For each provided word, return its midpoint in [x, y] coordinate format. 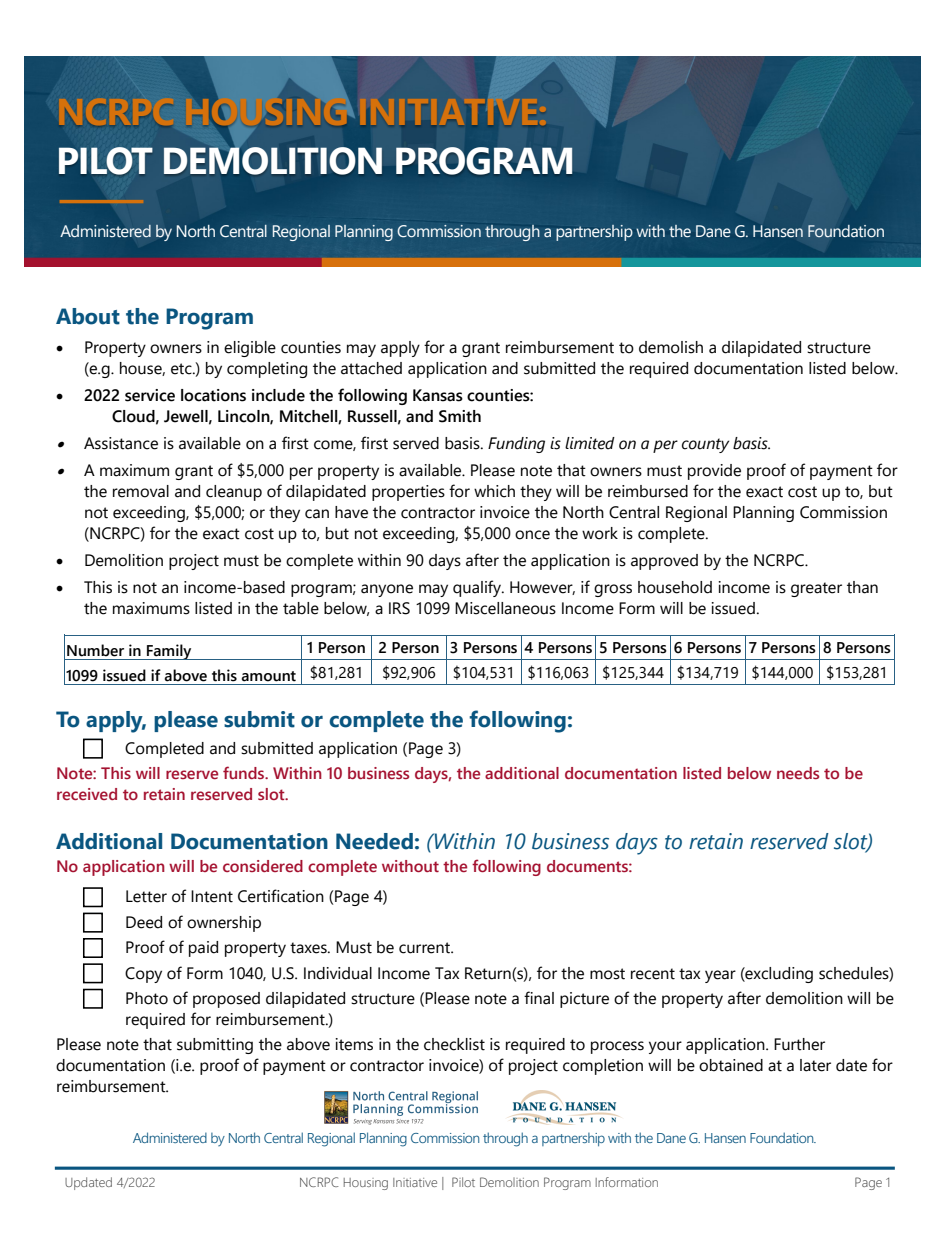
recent [653, 974]
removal [141, 491]
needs [798, 773]
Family [169, 652]
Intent [212, 896]
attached [371, 368]
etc [182, 369]
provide [714, 472]
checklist [454, 1044]
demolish [671, 347]
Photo [147, 998]
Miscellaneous [505, 608]
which [494, 491]
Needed [374, 841]
